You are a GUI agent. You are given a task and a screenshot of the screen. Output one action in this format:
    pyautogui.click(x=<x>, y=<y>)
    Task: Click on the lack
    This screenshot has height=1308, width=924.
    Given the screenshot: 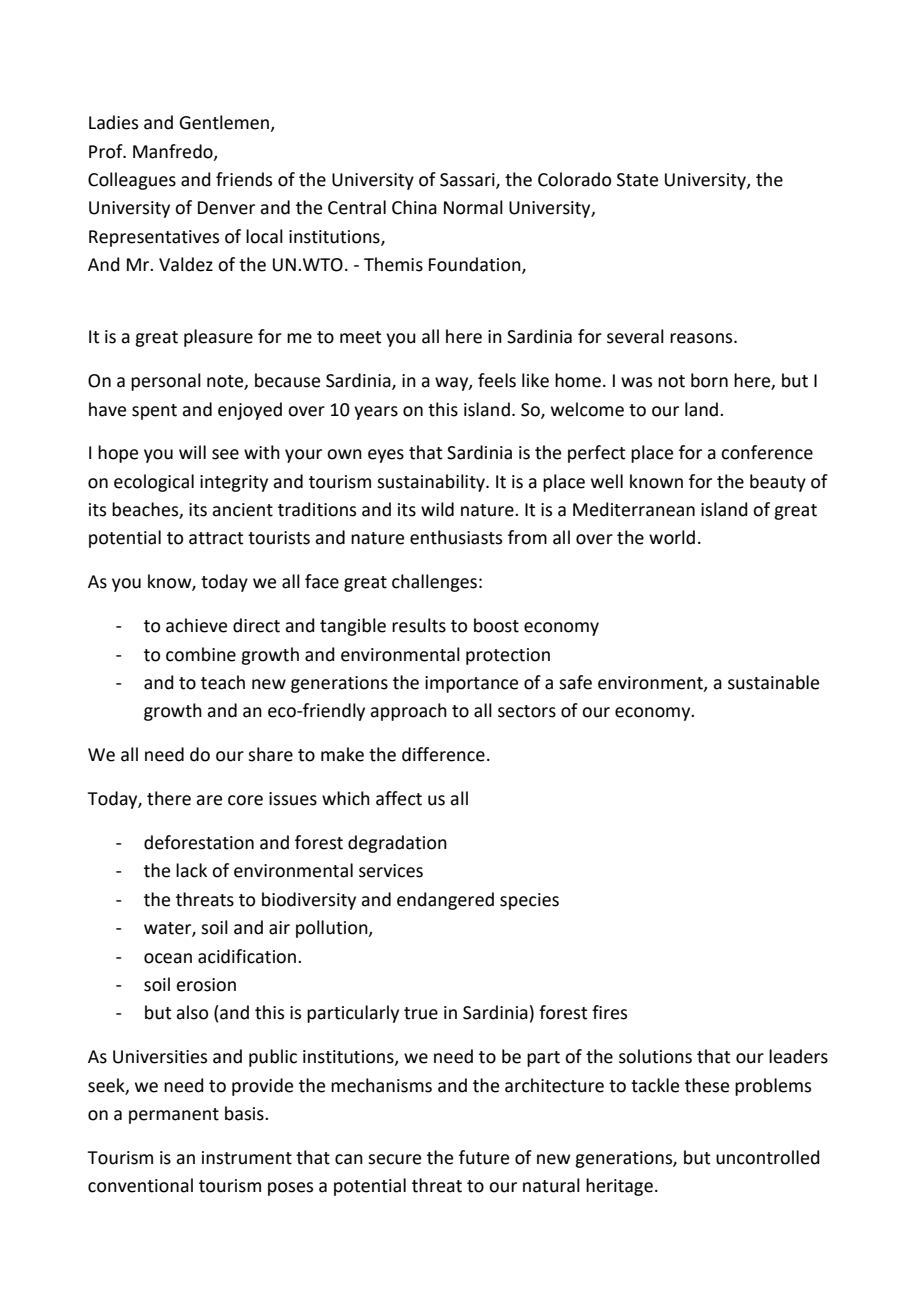 What is the action you would take?
    pyautogui.click(x=191, y=870)
